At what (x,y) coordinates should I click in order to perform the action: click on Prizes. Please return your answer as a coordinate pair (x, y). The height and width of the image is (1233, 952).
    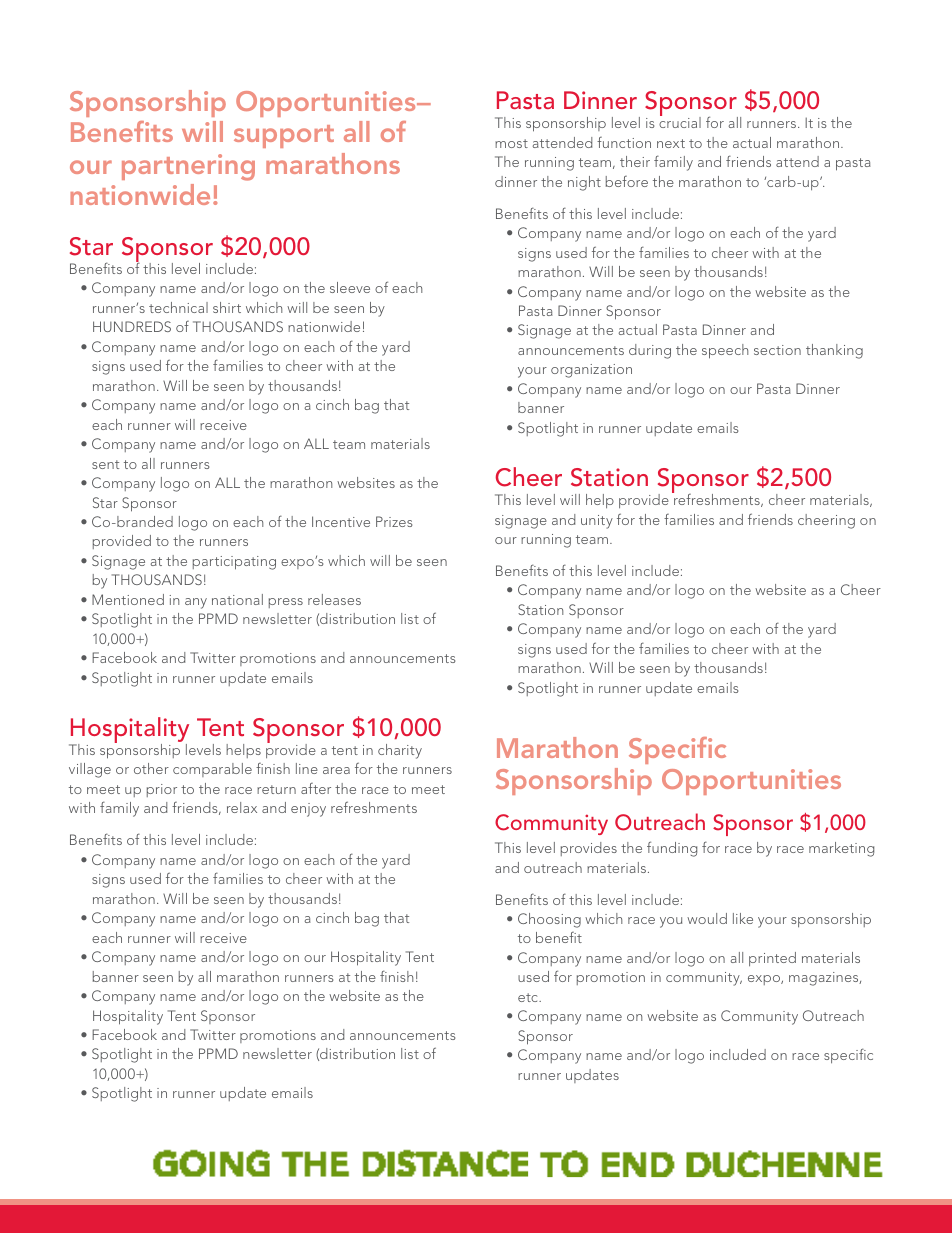
    Looking at the image, I should click on (394, 521).
